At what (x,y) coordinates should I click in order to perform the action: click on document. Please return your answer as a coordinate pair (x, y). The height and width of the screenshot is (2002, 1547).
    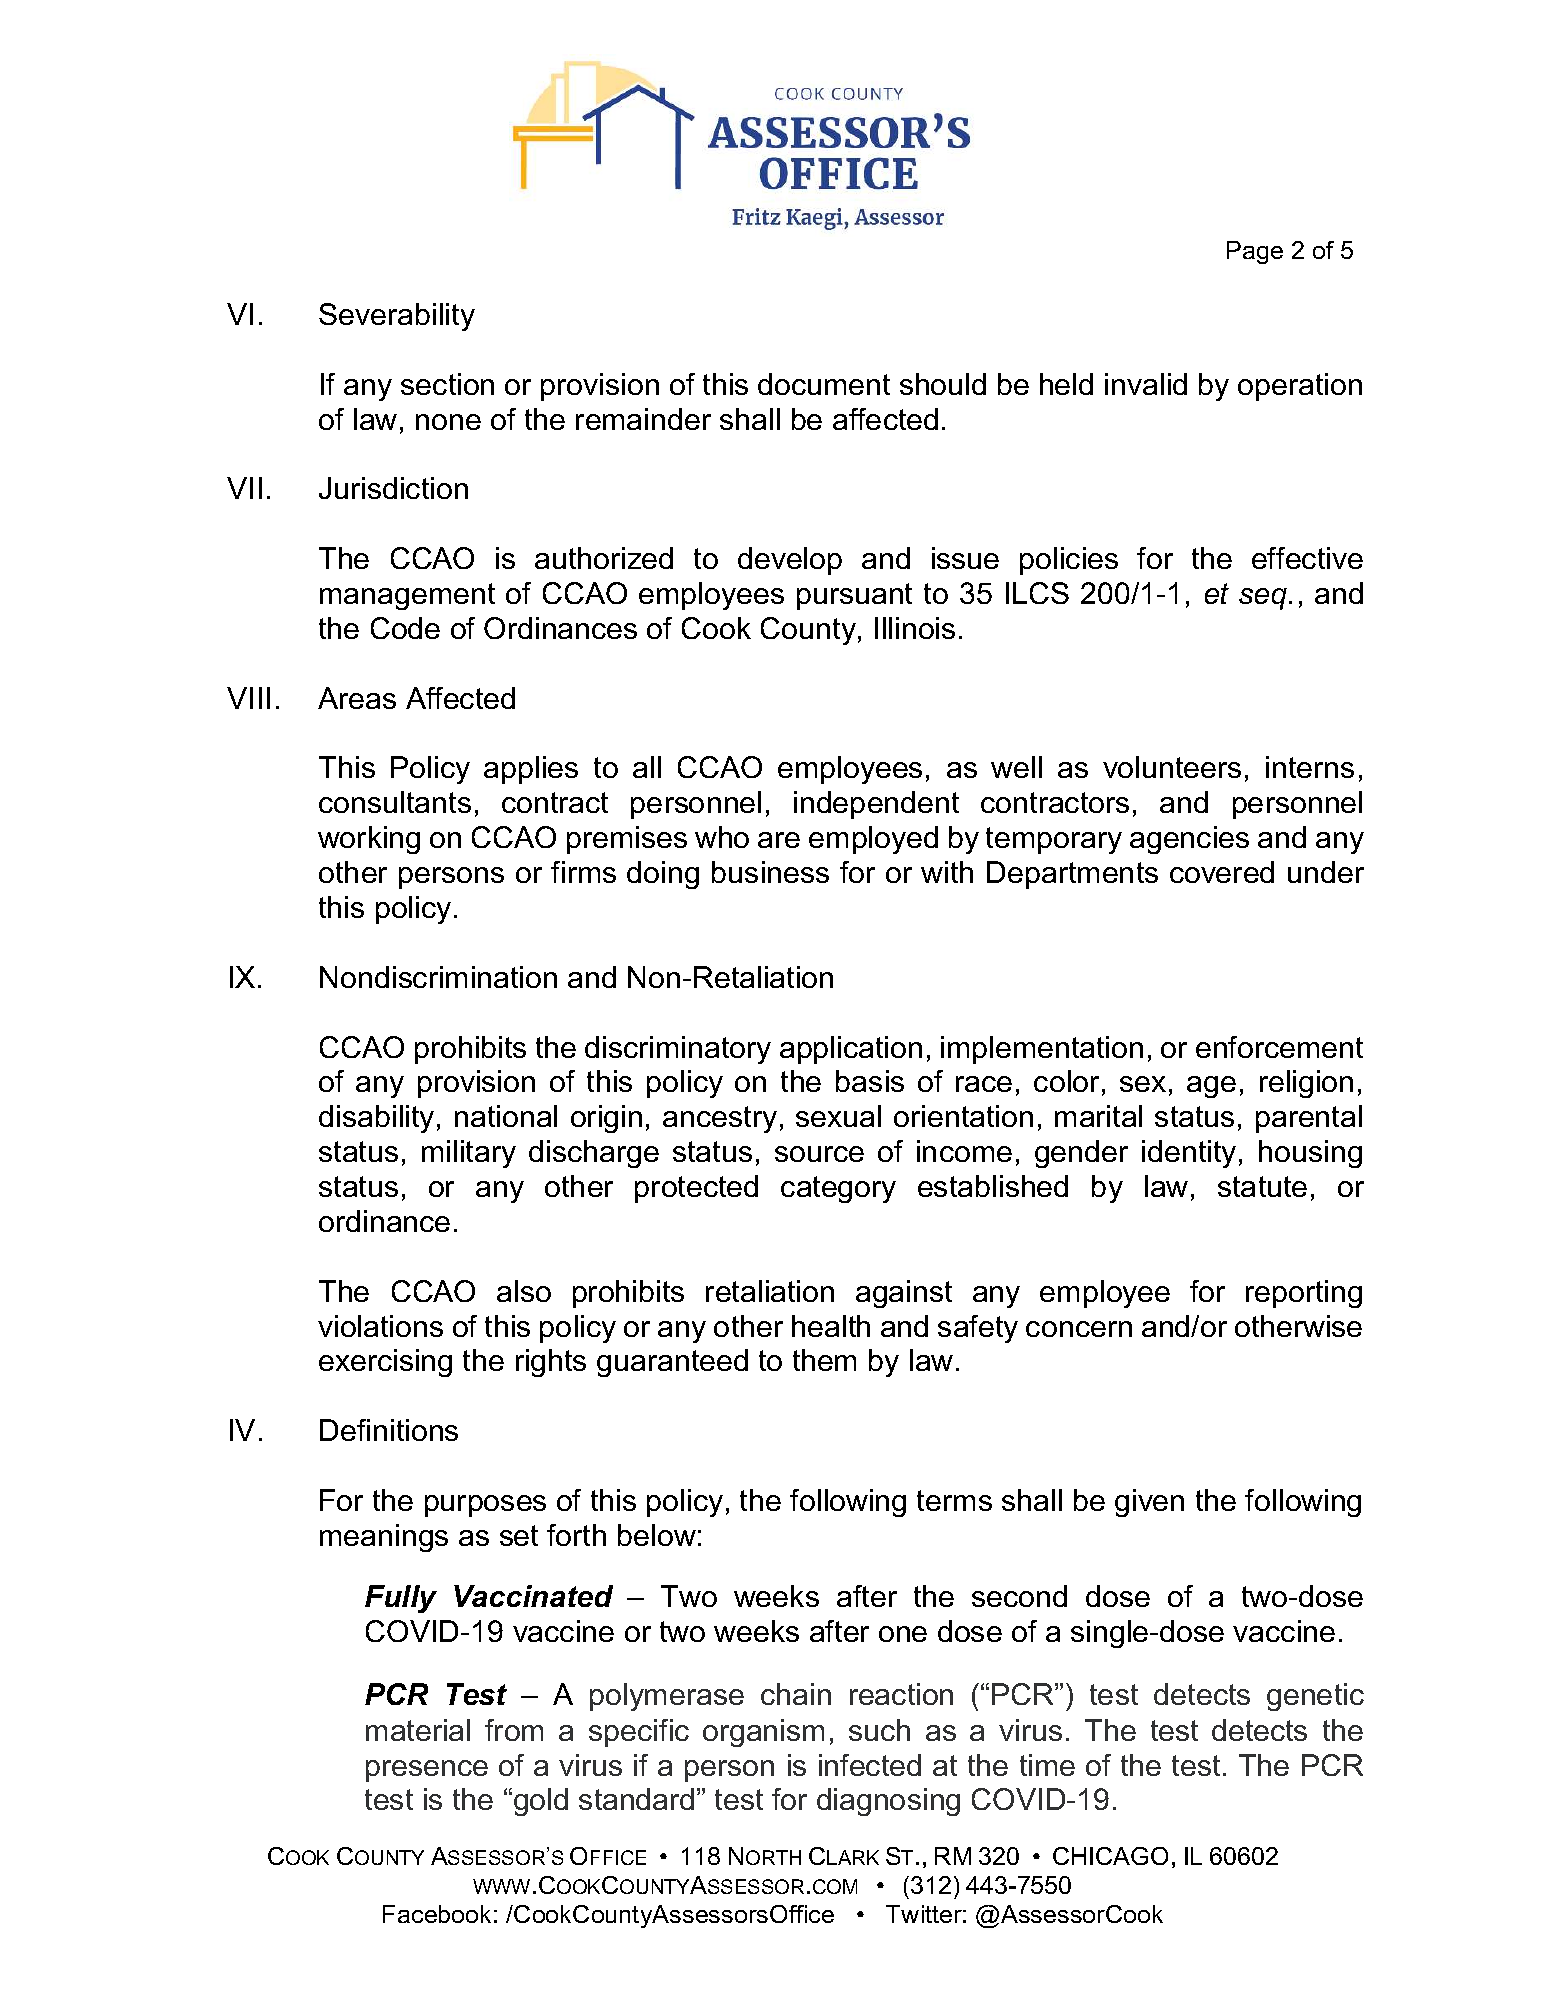
    Looking at the image, I should click on (824, 384).
